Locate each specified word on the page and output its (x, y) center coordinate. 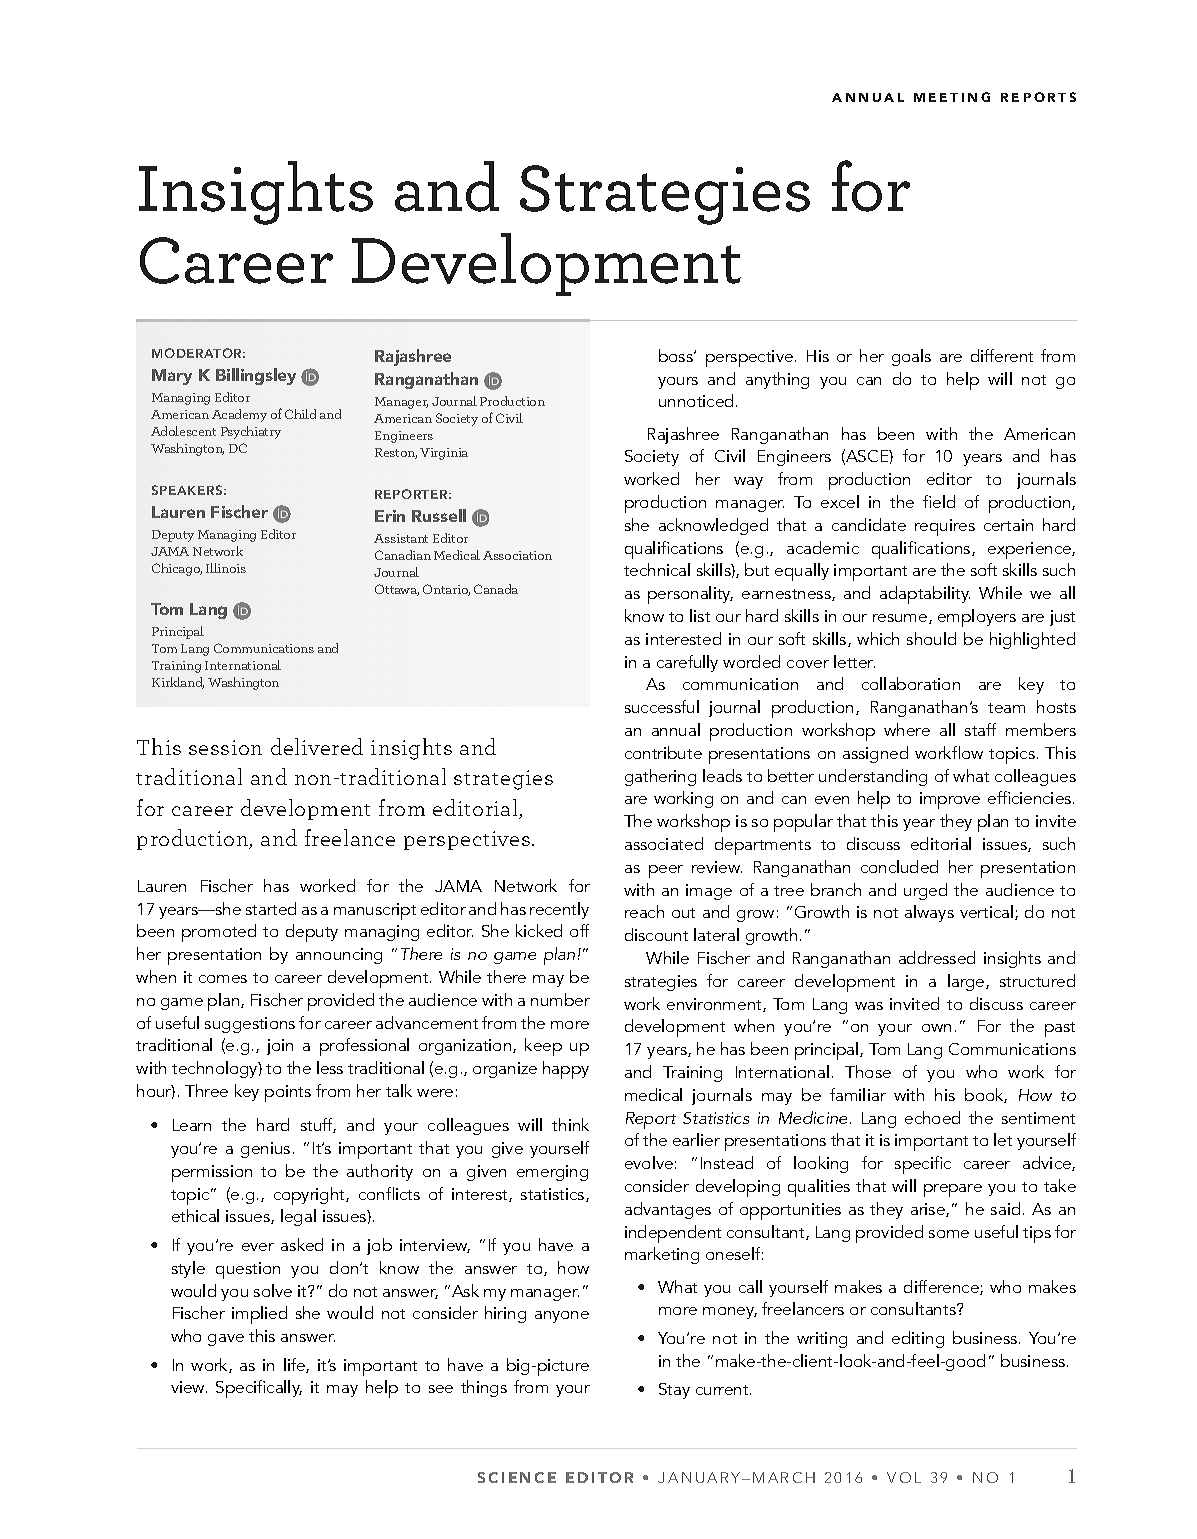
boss (677, 355)
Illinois (226, 568)
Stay (674, 1391)
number (560, 999)
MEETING (952, 97)
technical (657, 569)
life (295, 1365)
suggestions (250, 1025)
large (967, 982)
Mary (172, 377)
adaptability (925, 595)
